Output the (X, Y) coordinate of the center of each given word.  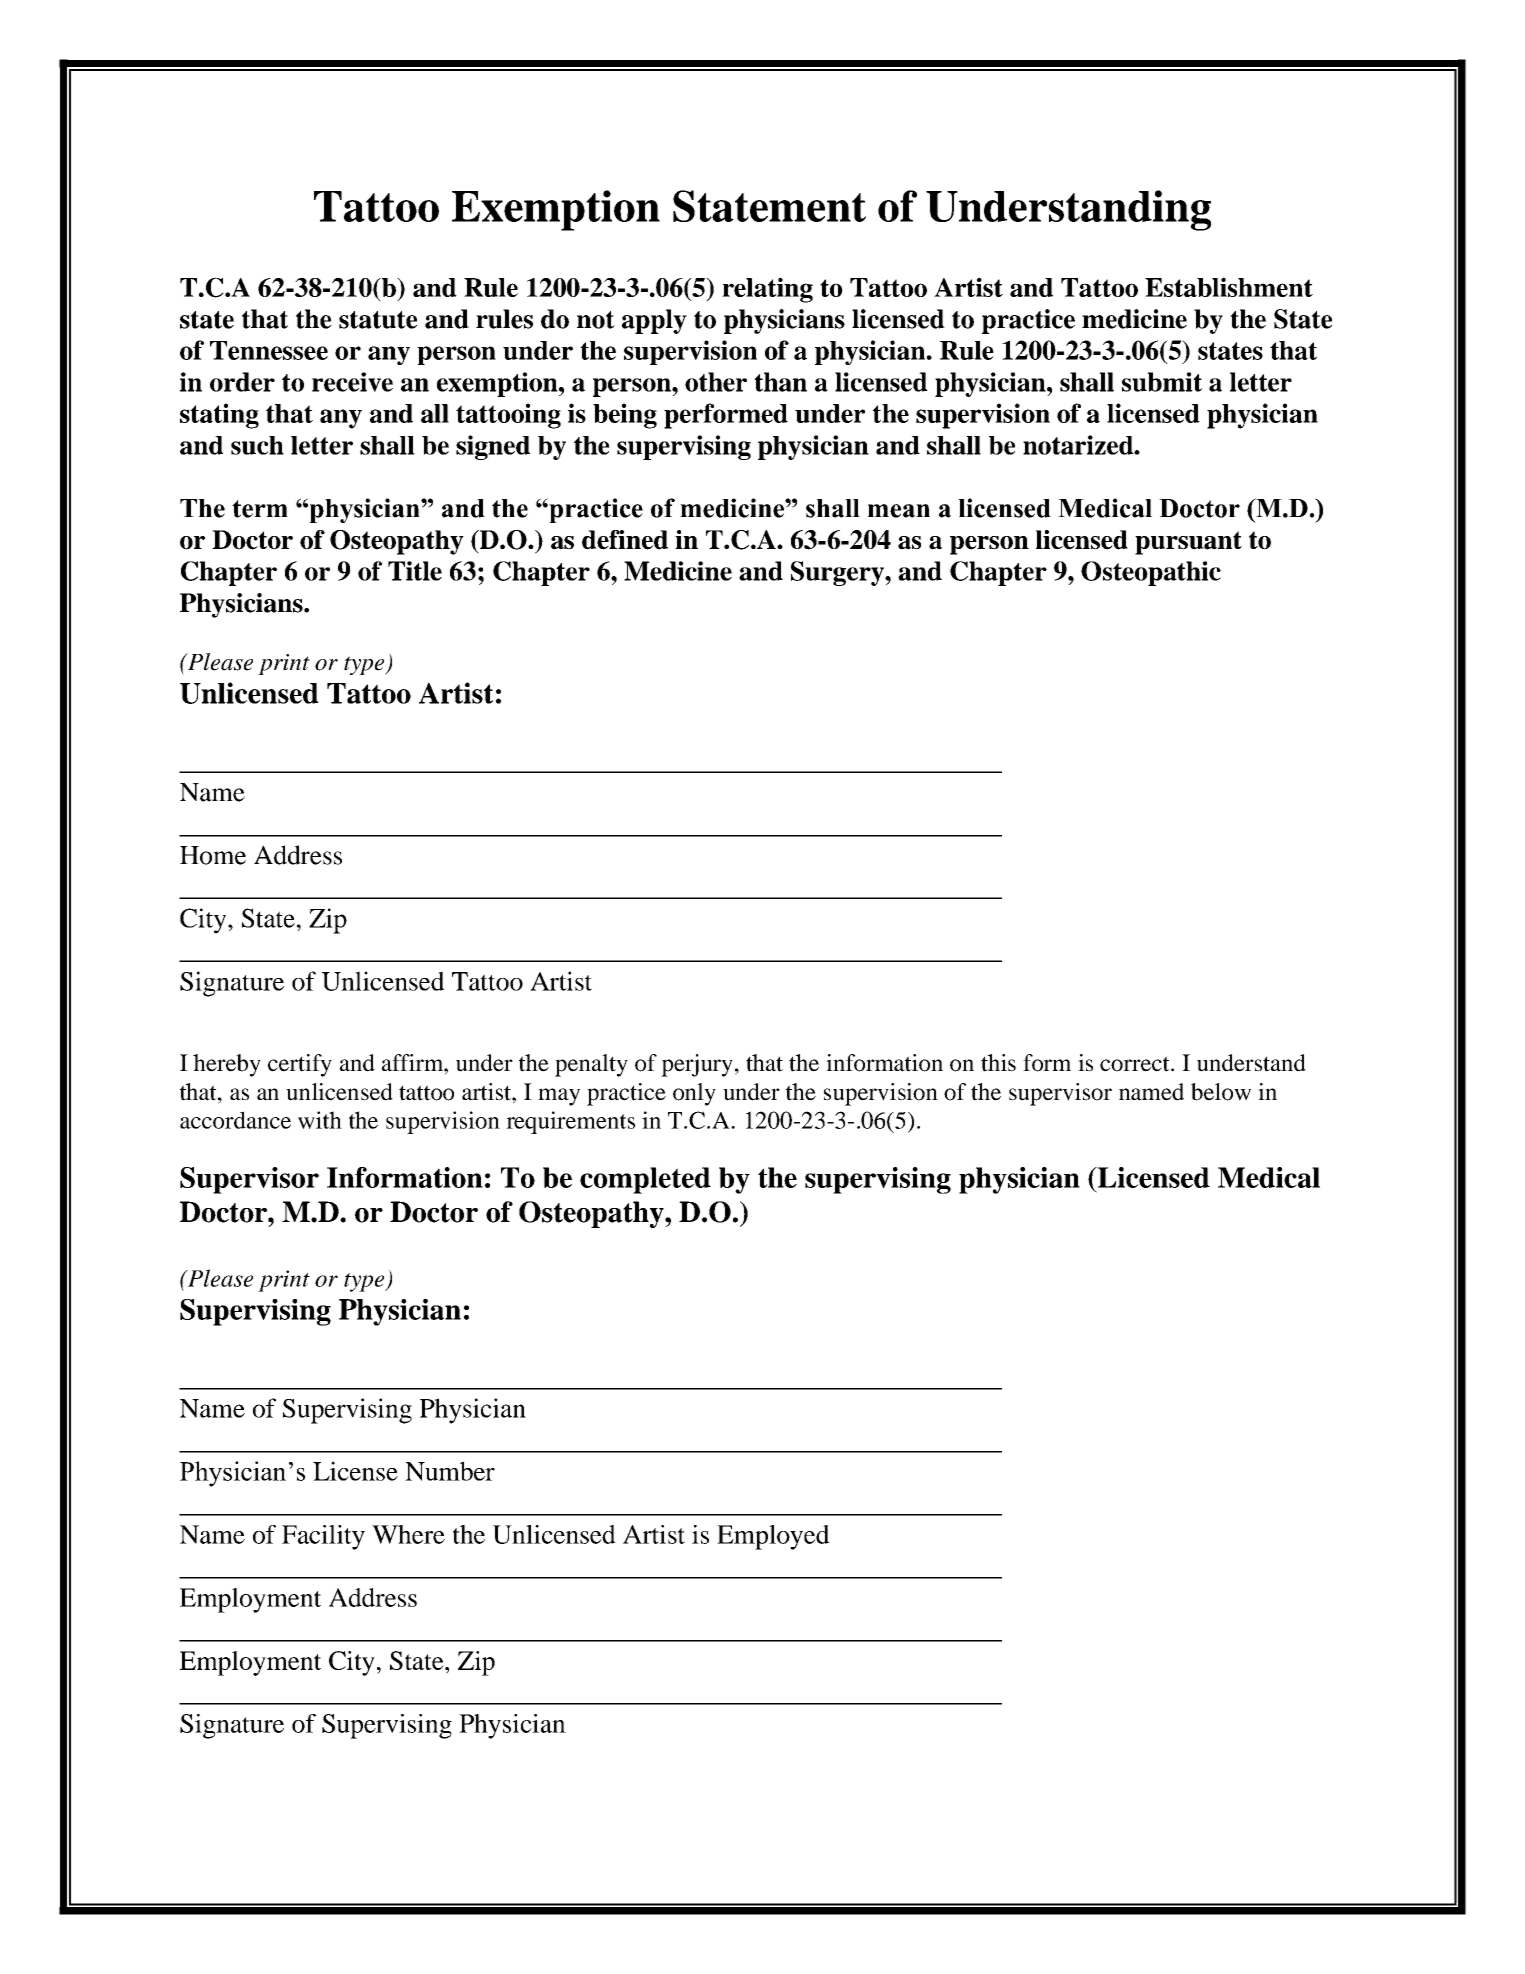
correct (1136, 1064)
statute (378, 320)
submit (1162, 382)
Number (450, 1471)
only (694, 1094)
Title (415, 571)
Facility (323, 1537)
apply (654, 321)
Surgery (838, 573)
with (320, 1120)
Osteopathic (1151, 573)
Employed (773, 1537)
